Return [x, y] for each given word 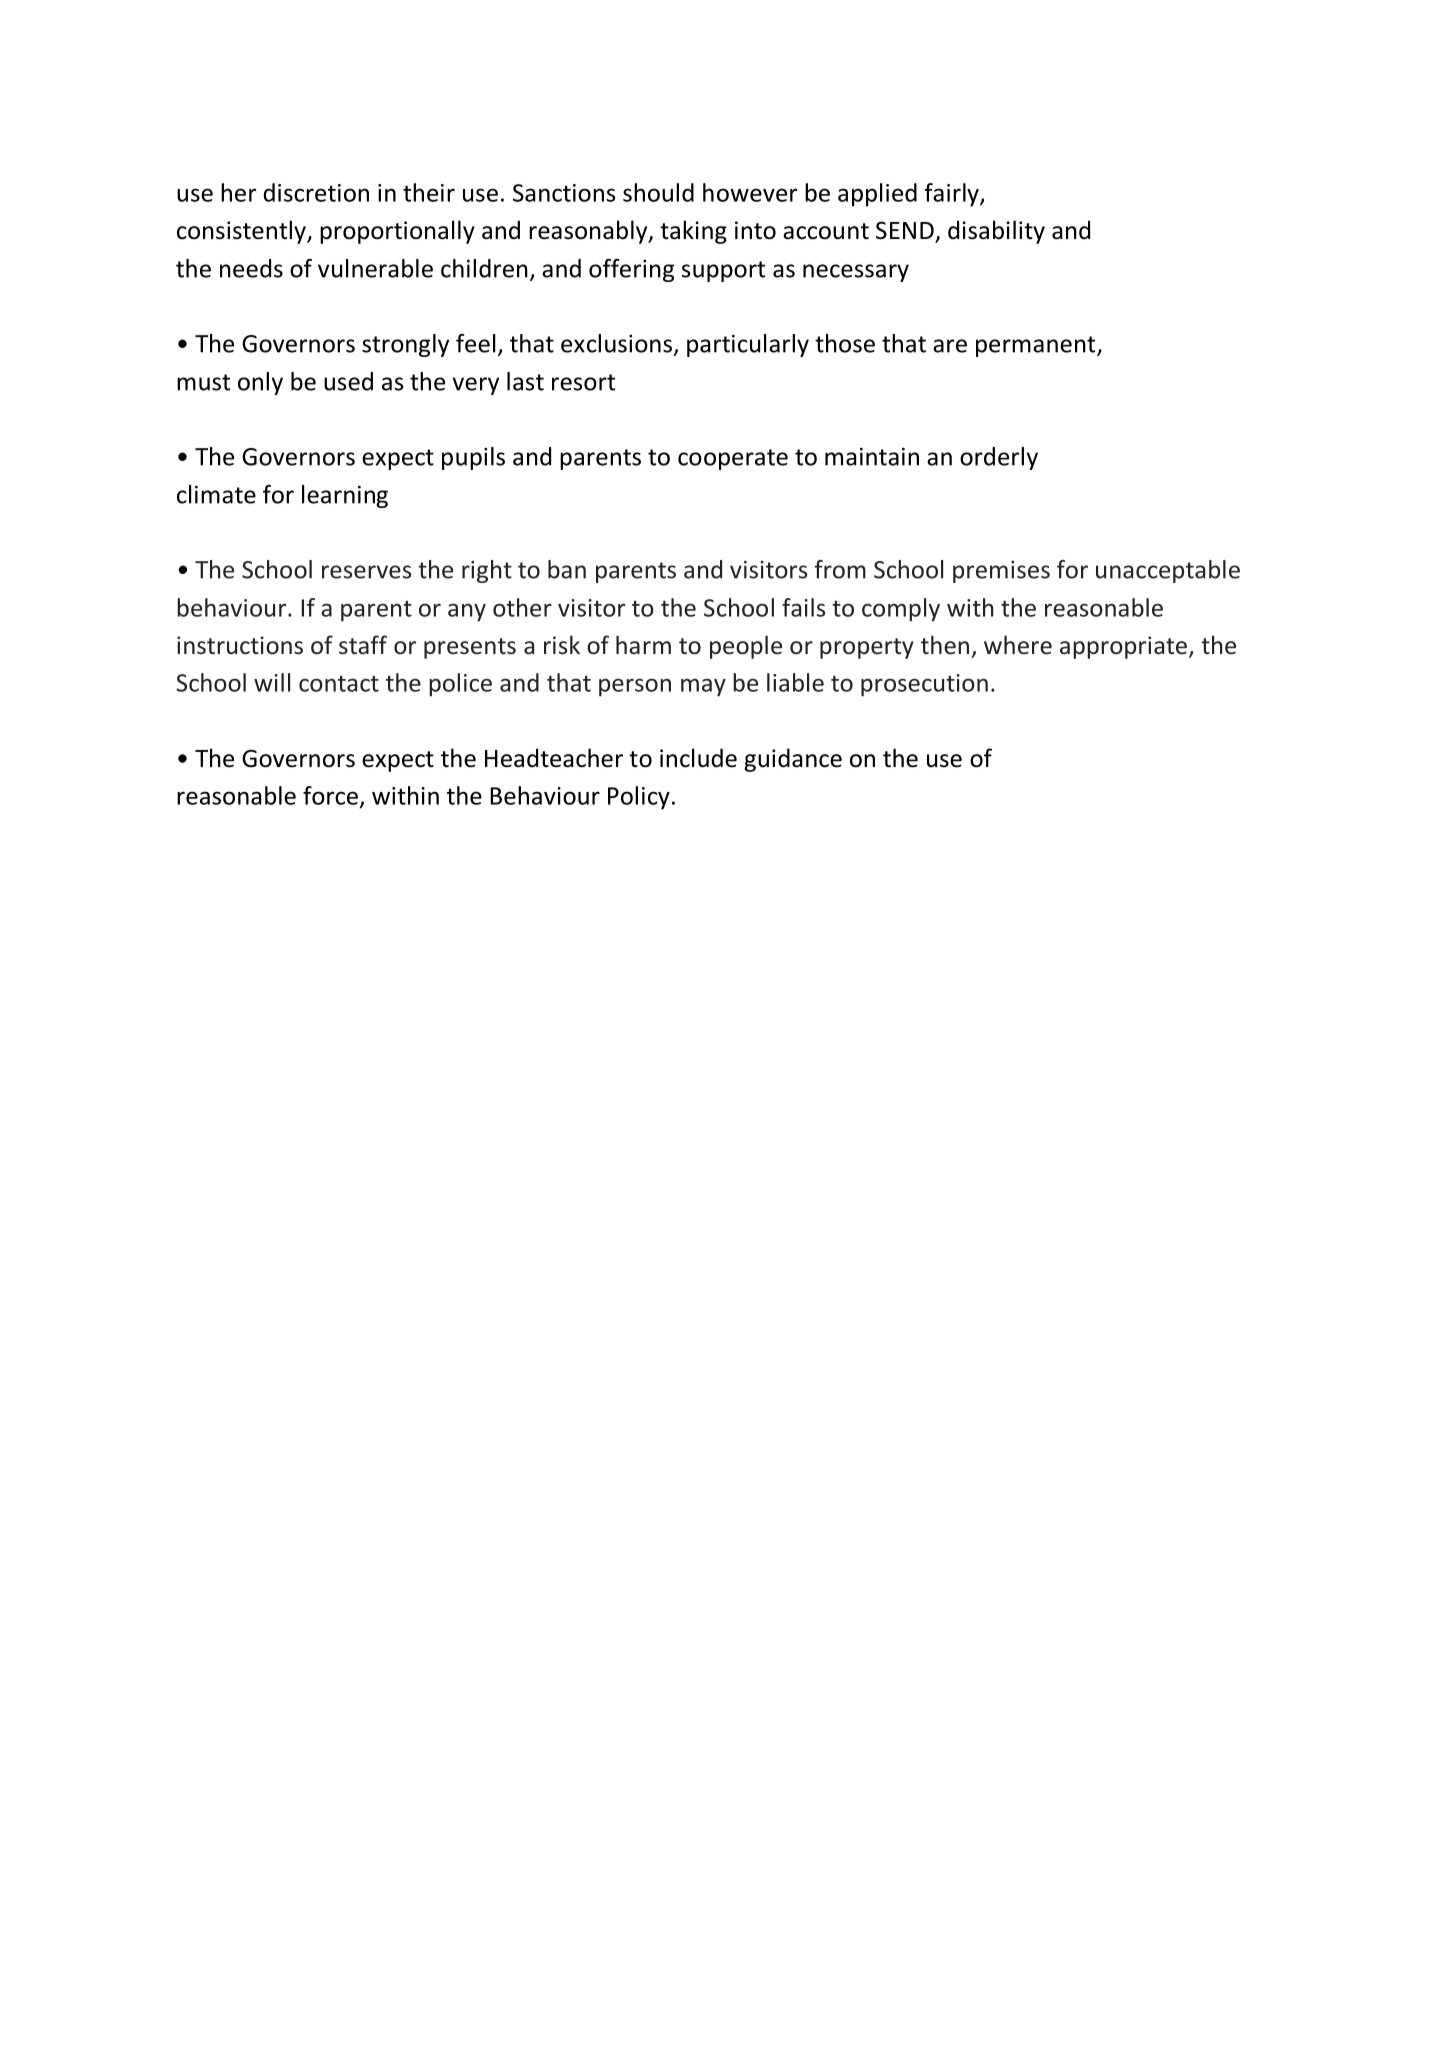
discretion [316, 192]
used [348, 381]
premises [1001, 572]
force [330, 795]
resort [583, 382]
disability [996, 232]
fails [803, 607]
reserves [366, 572]
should [658, 192]
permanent [1037, 346]
